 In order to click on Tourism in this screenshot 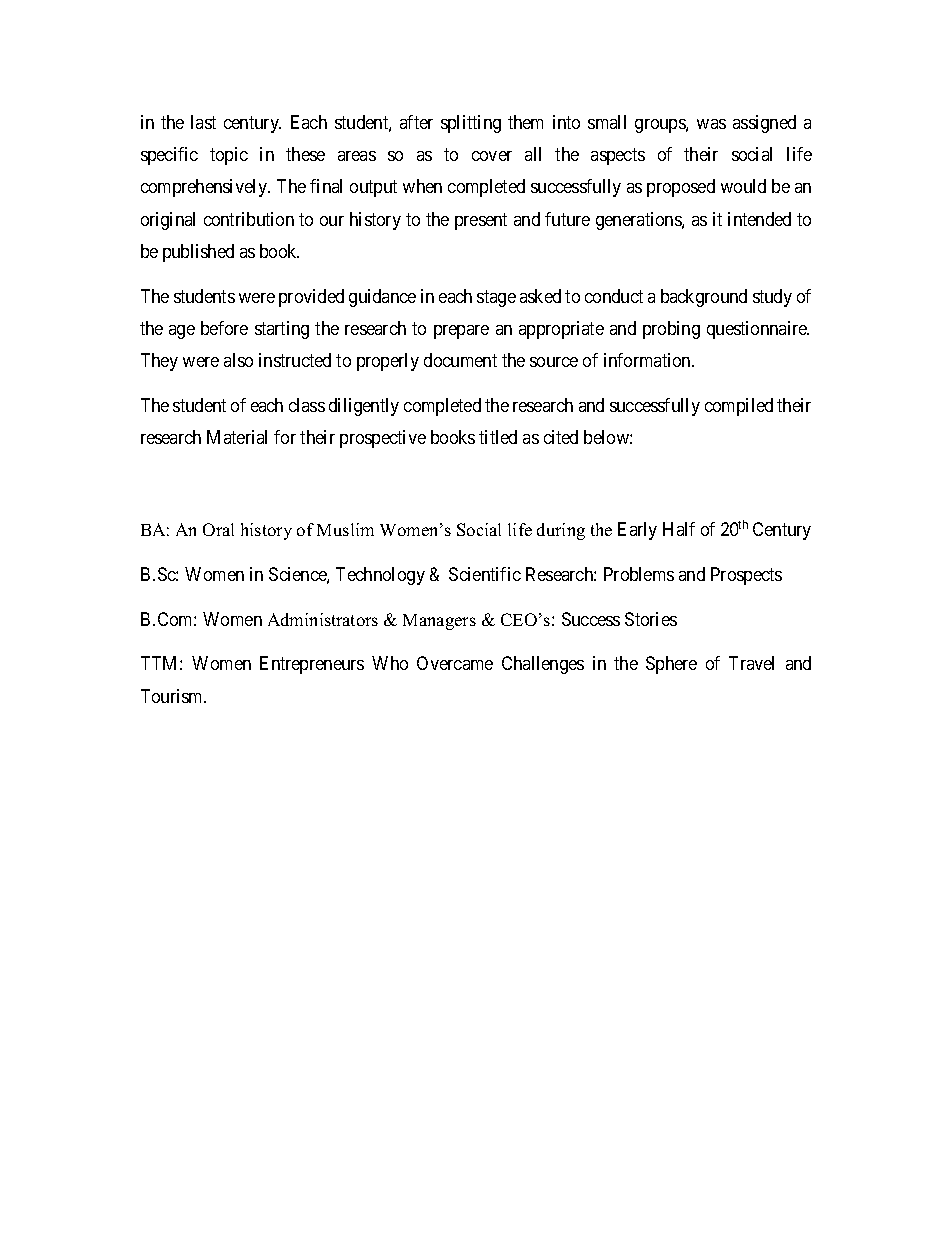, I will do `click(173, 696)`.
